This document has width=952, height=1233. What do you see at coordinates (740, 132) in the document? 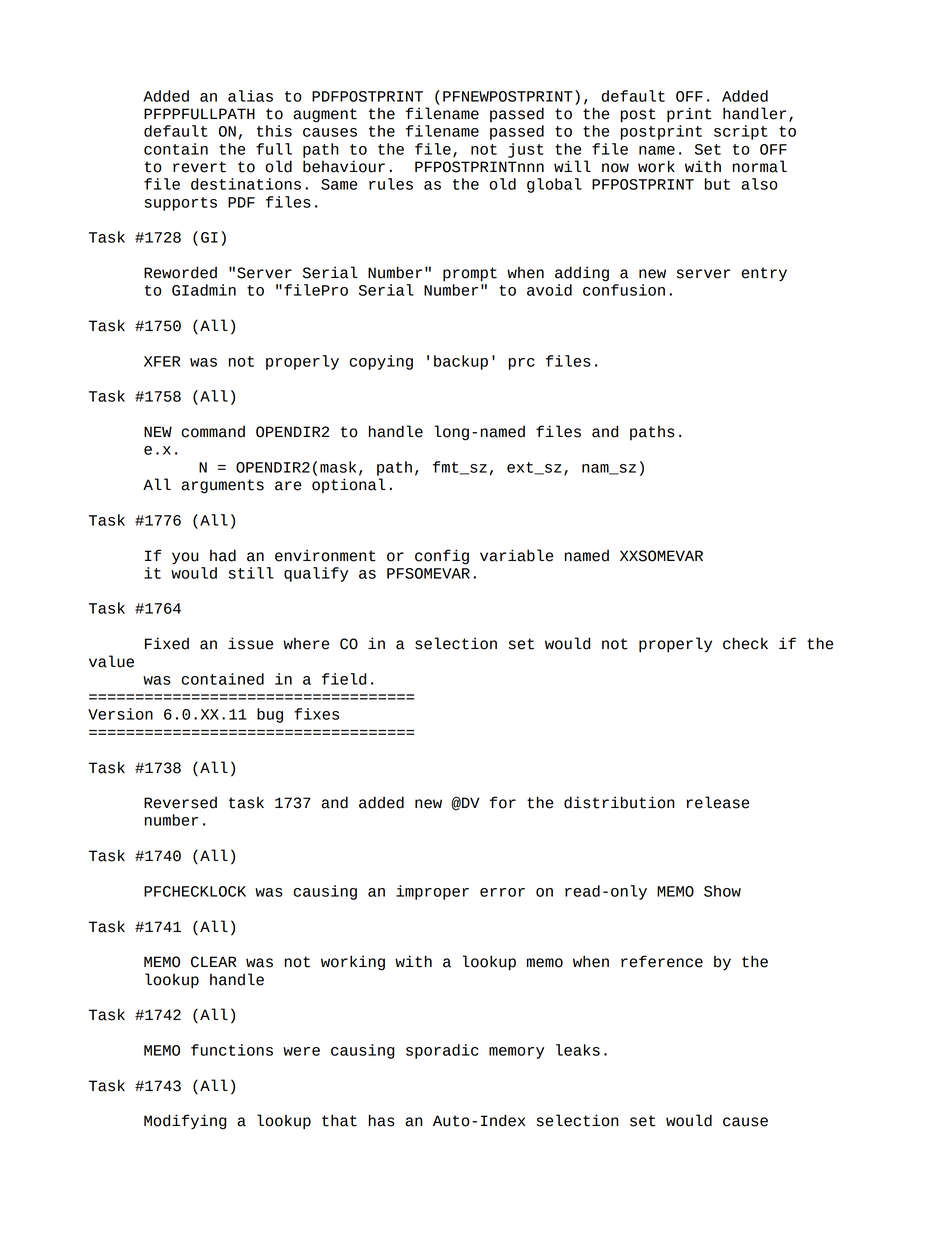
I see `script` at bounding box center [740, 132].
